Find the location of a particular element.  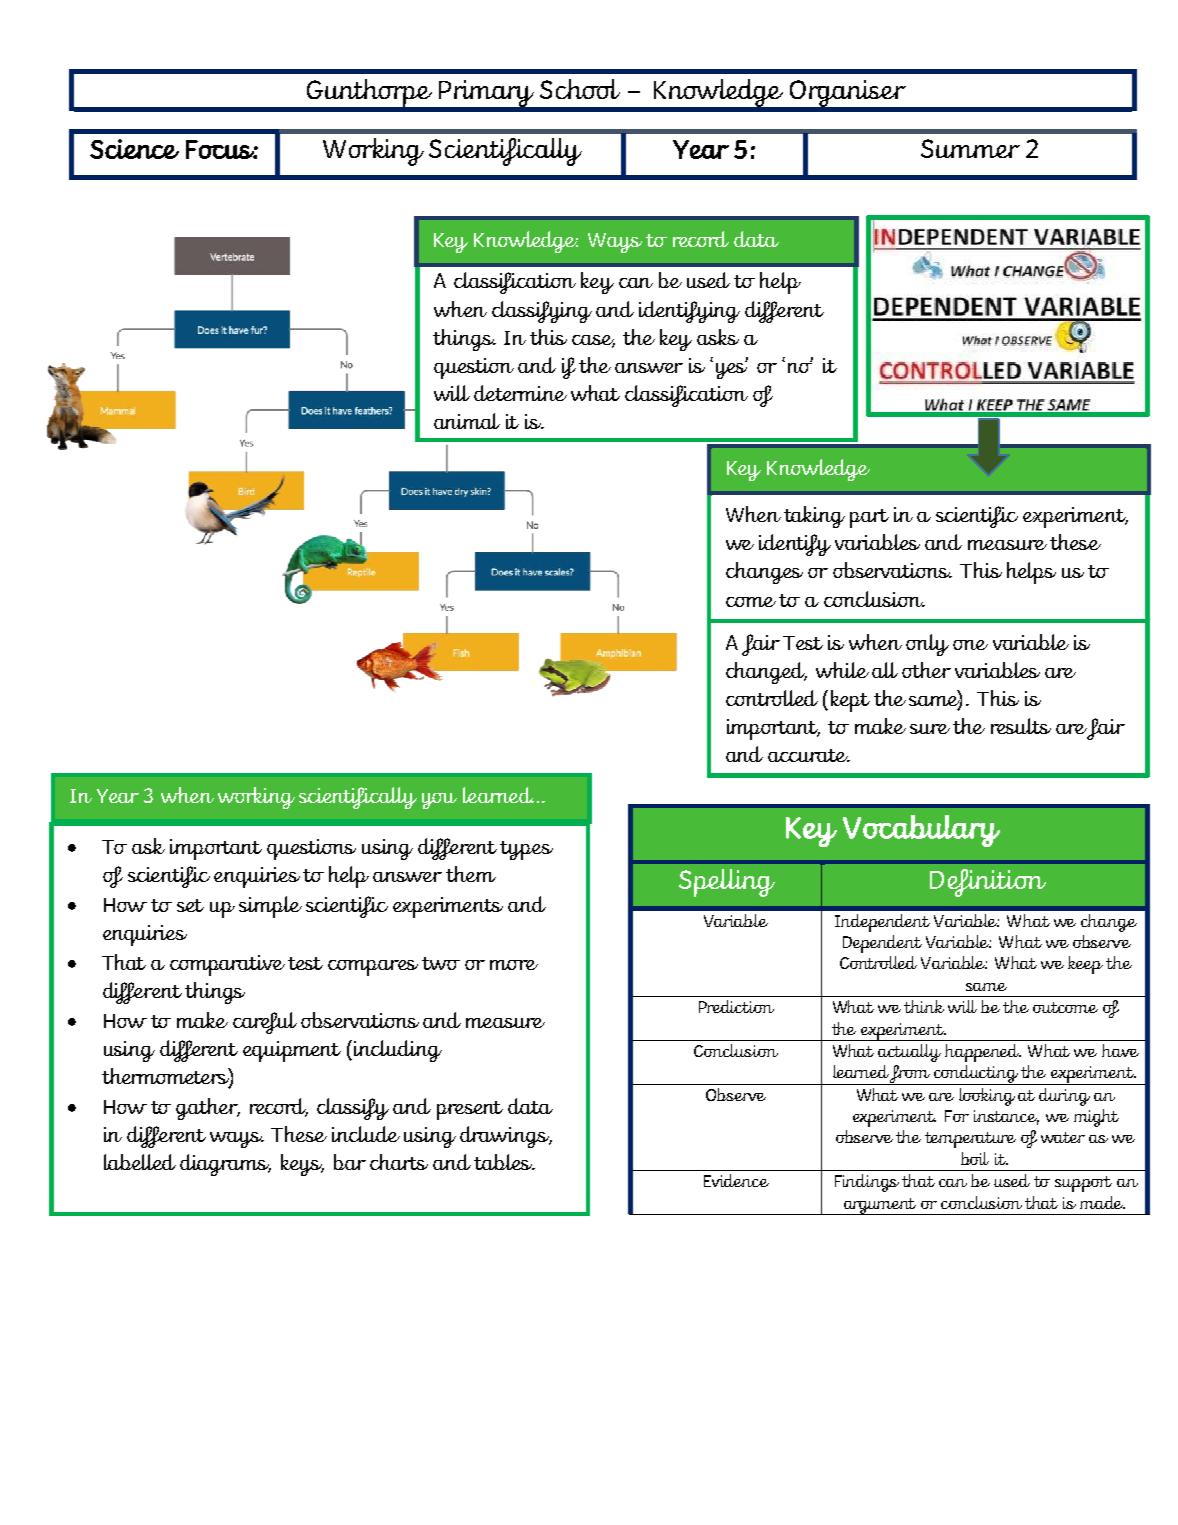

case is located at coordinates (593, 341).
